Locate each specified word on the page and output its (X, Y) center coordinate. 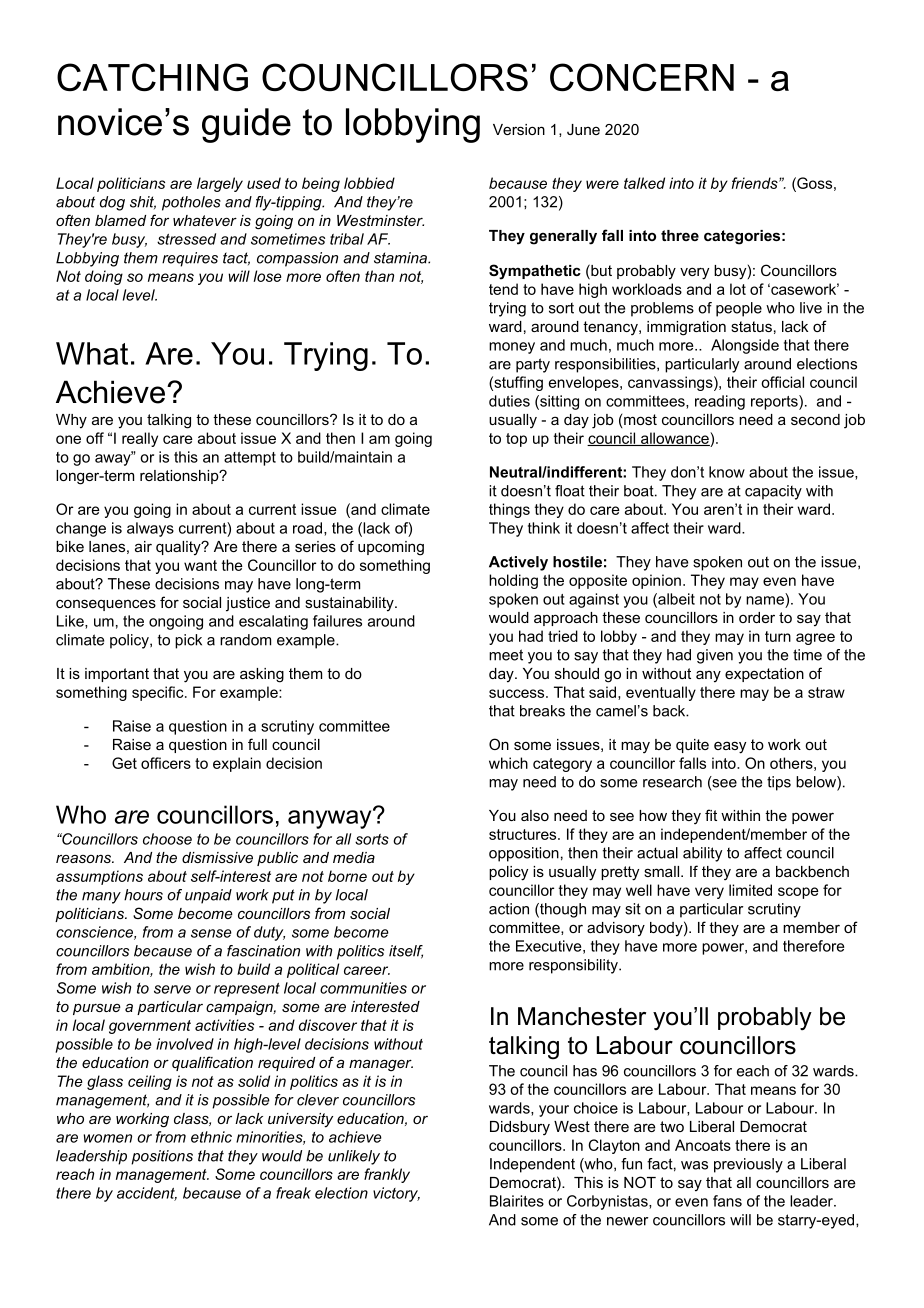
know (727, 472)
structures (524, 834)
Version (519, 129)
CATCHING (152, 77)
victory (396, 1194)
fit (711, 815)
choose (167, 839)
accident (147, 1194)
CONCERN (642, 77)
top (516, 440)
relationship (180, 477)
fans (727, 1201)
